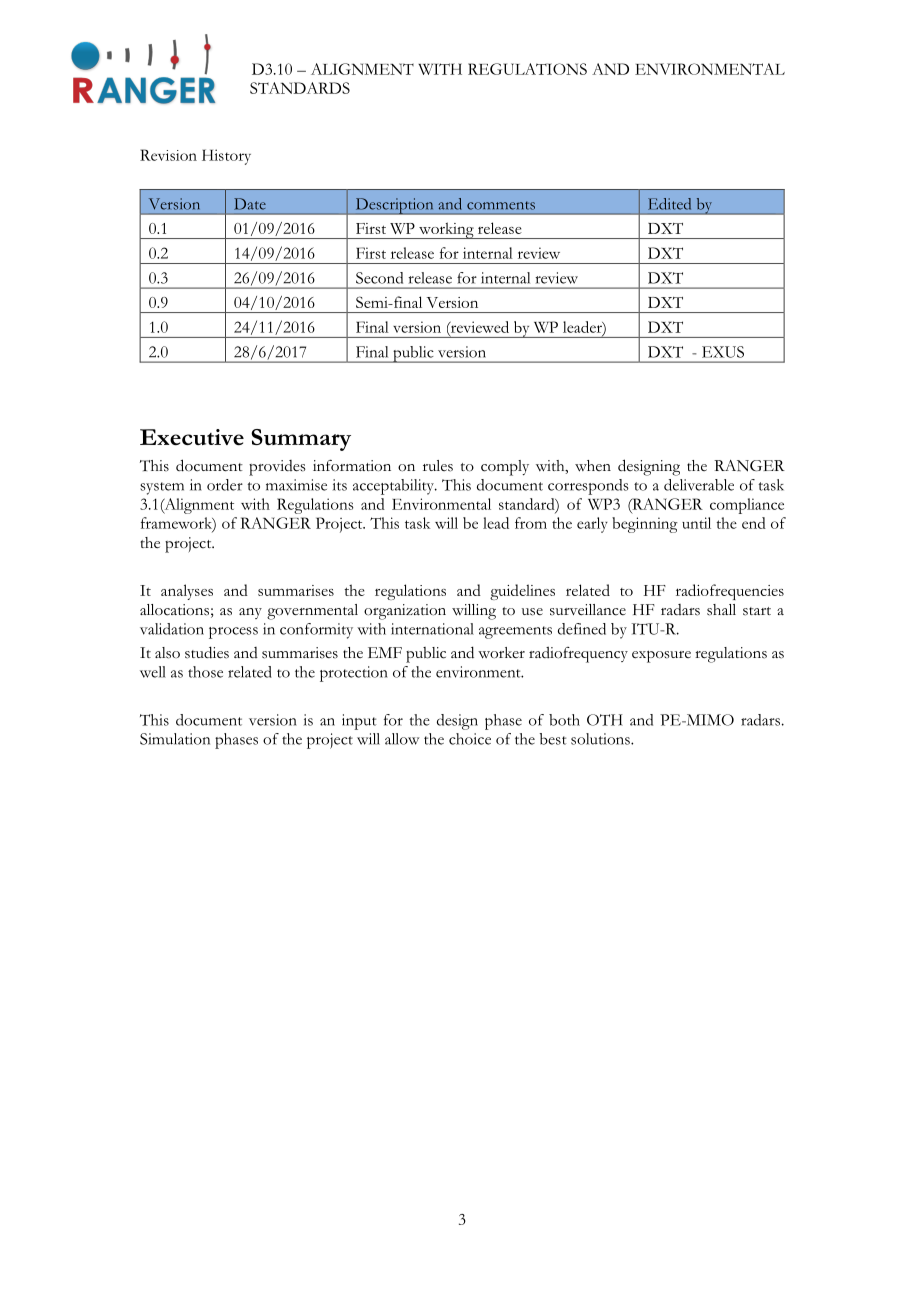  Describe the element at coordinates (593, 466) in the image. I see `when` at that location.
